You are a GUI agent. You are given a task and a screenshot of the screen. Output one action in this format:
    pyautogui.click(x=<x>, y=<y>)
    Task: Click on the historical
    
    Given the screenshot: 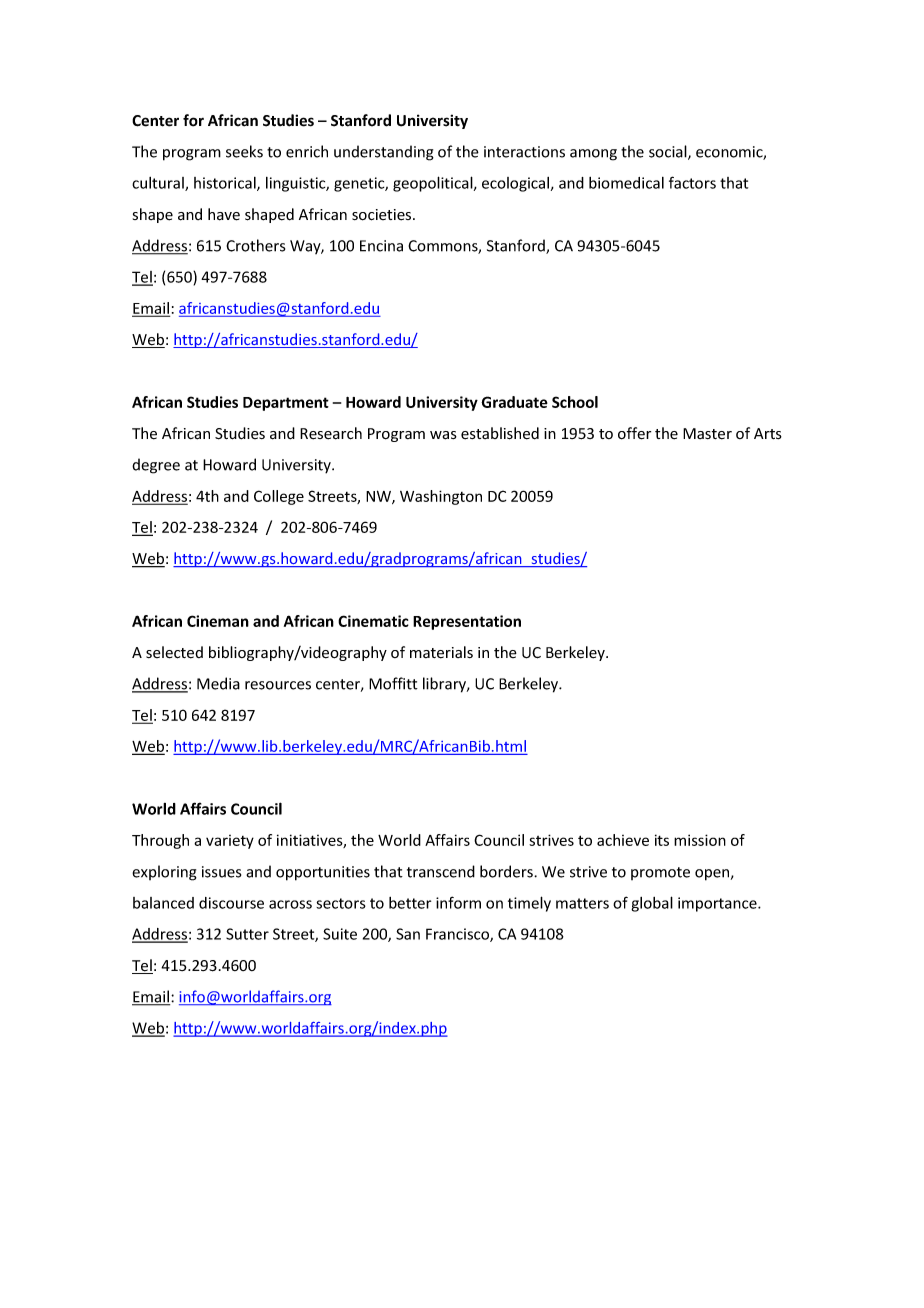 What is the action you would take?
    pyautogui.click(x=226, y=184)
